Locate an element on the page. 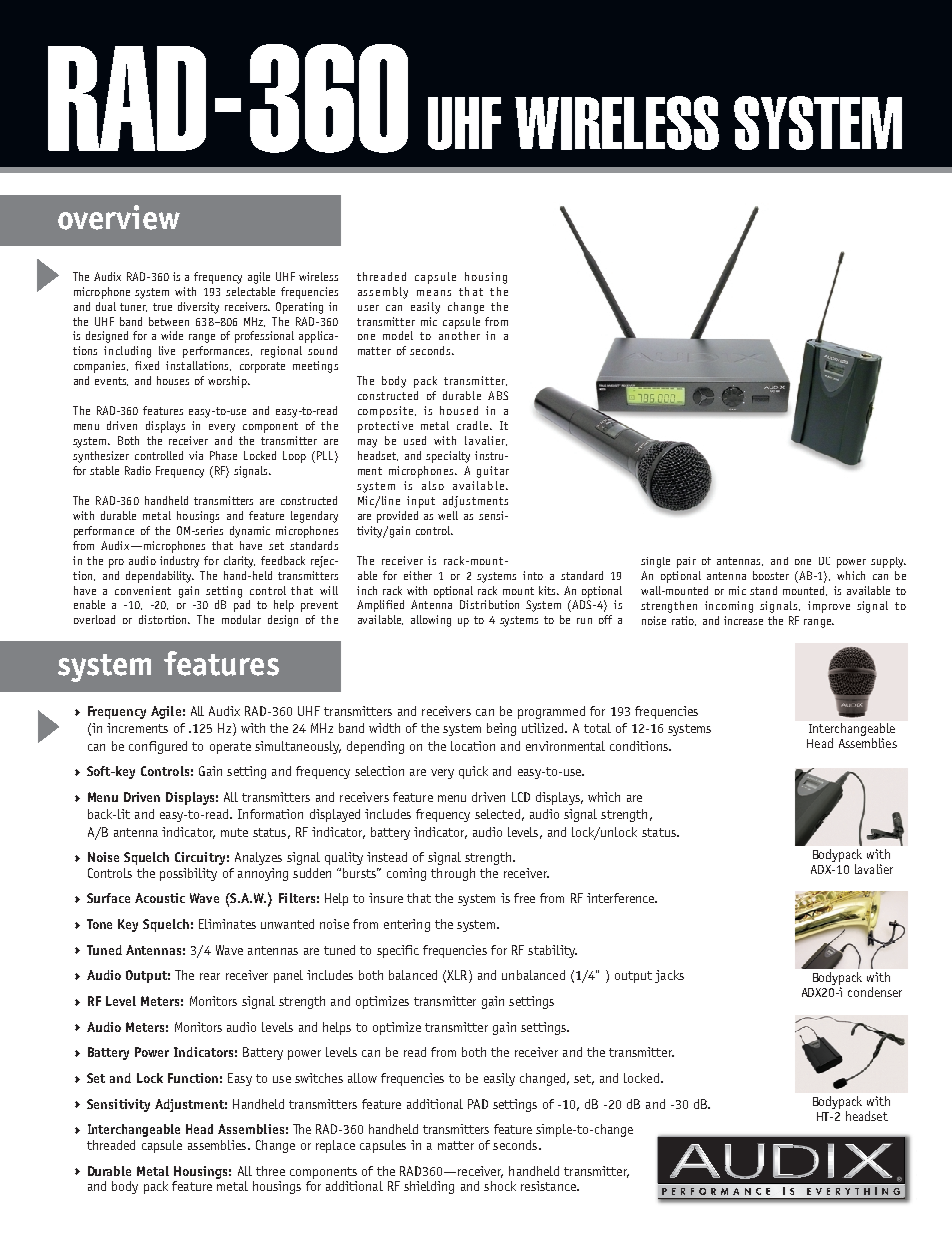  possibility is located at coordinates (188, 874).
